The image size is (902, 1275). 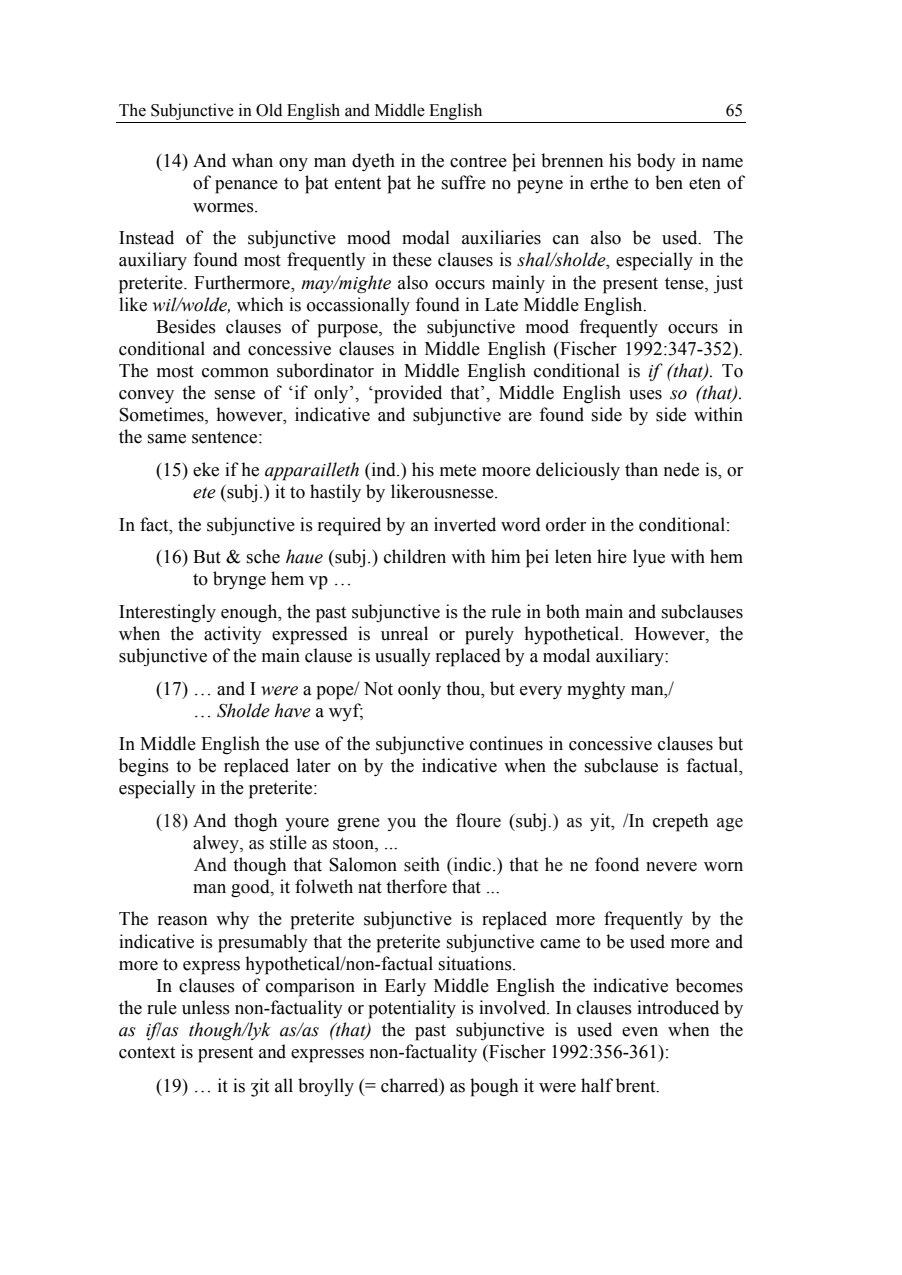 I want to click on penance, so click(x=246, y=187).
